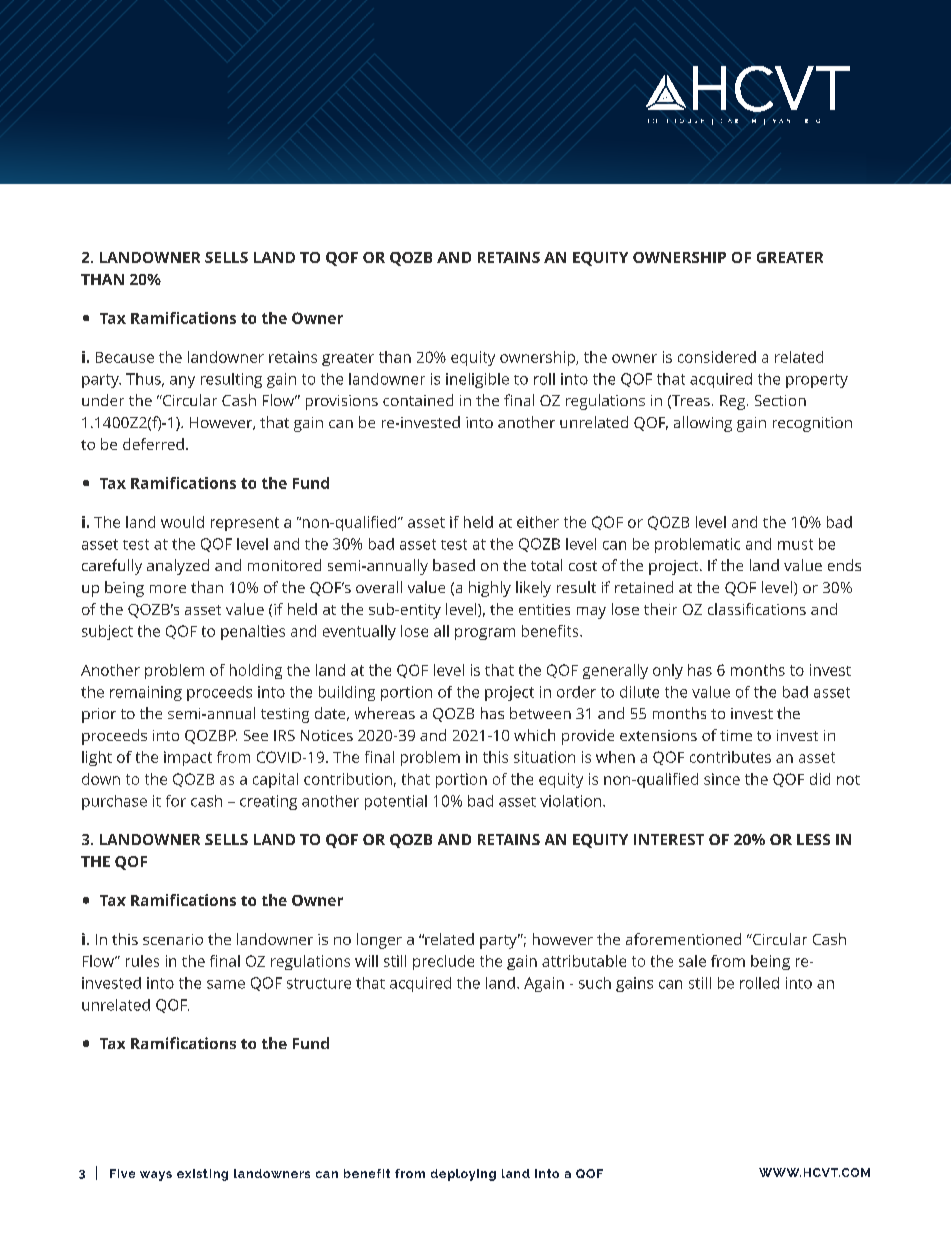  Describe the element at coordinates (757, 609) in the image. I see `classifications` at that location.
